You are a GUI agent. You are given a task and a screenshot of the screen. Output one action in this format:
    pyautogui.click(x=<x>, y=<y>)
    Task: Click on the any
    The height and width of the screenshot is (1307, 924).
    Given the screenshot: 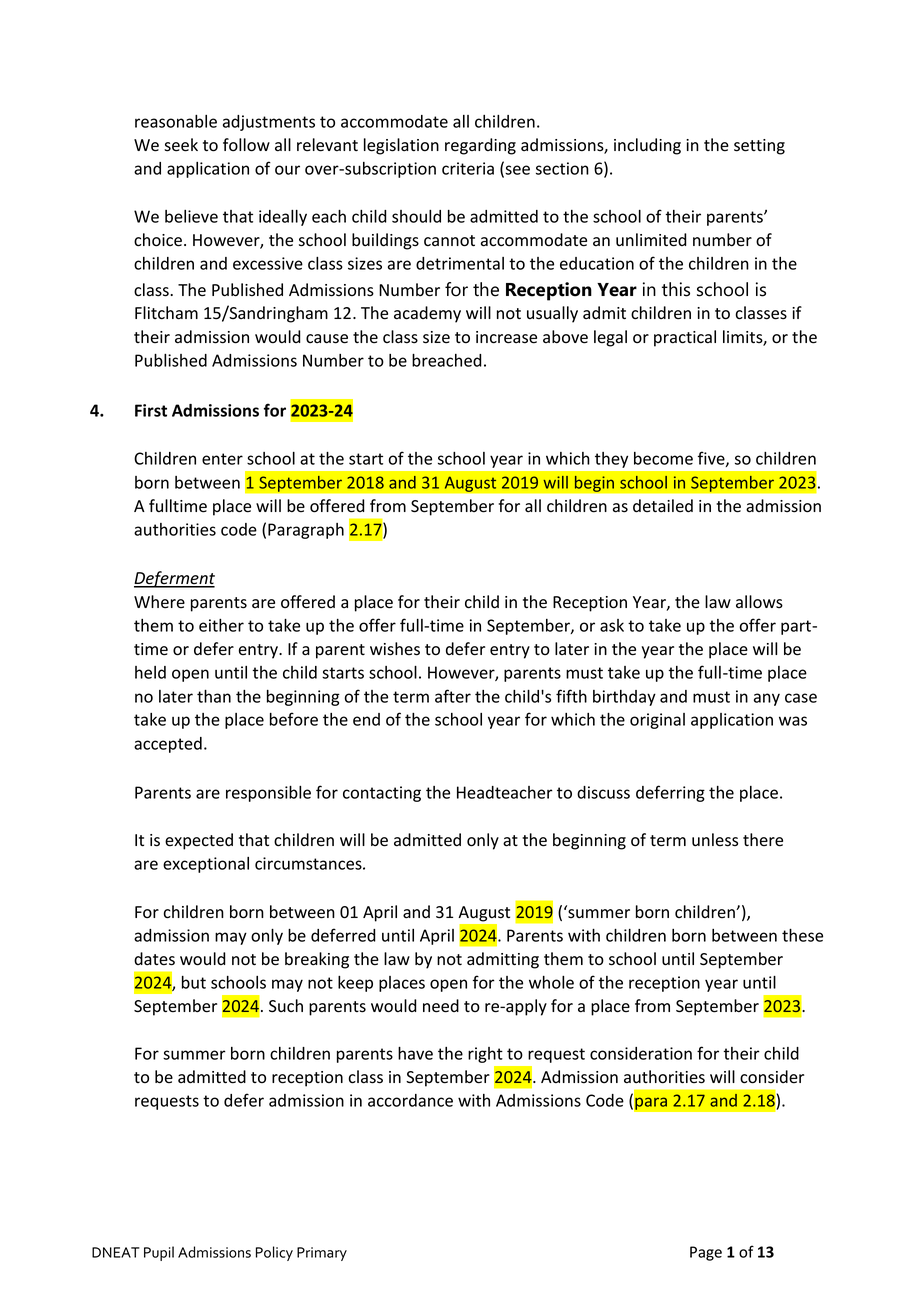 What is the action you would take?
    pyautogui.click(x=767, y=699)
